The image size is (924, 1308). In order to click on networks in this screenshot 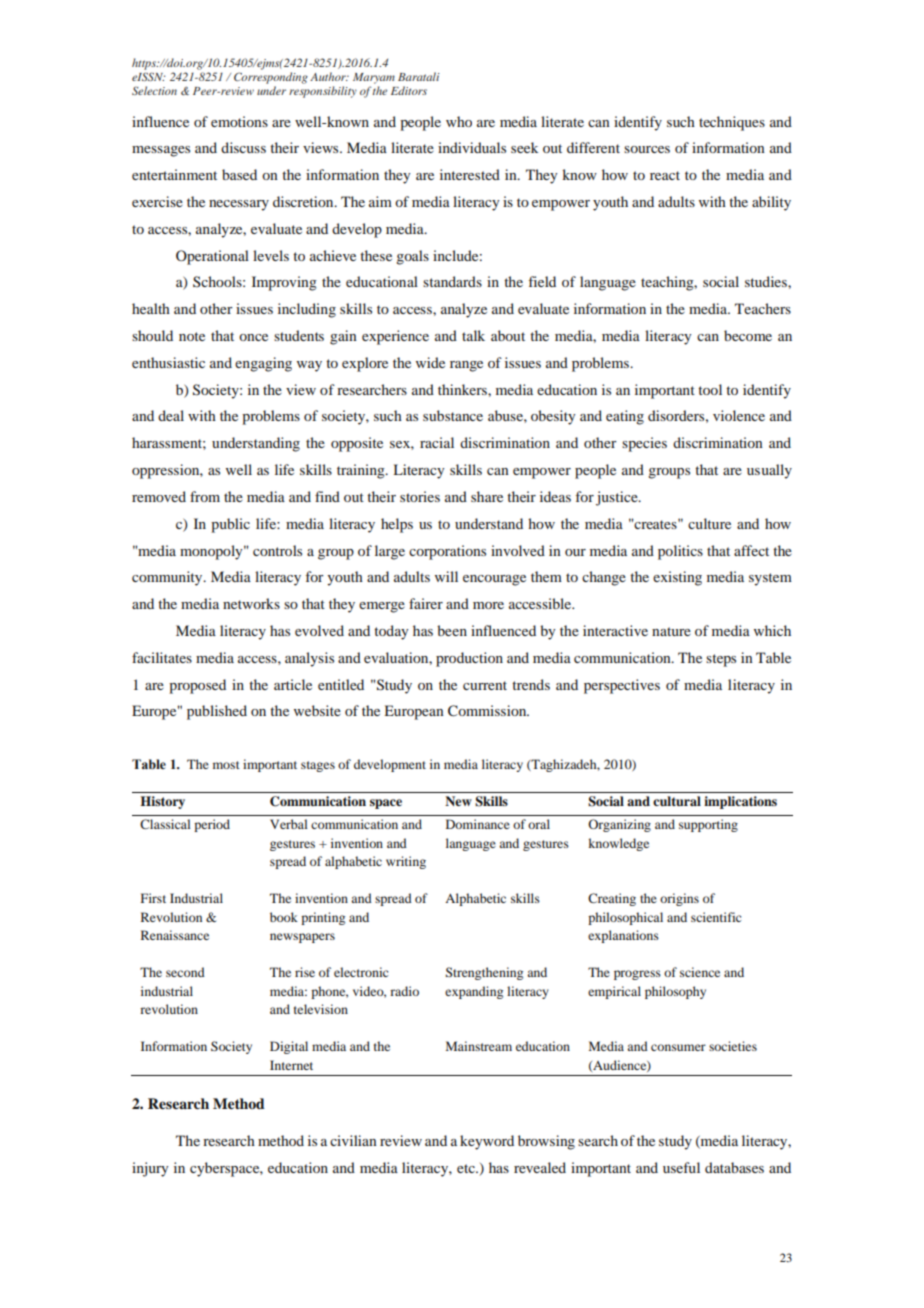, I will do `click(251, 603)`.
